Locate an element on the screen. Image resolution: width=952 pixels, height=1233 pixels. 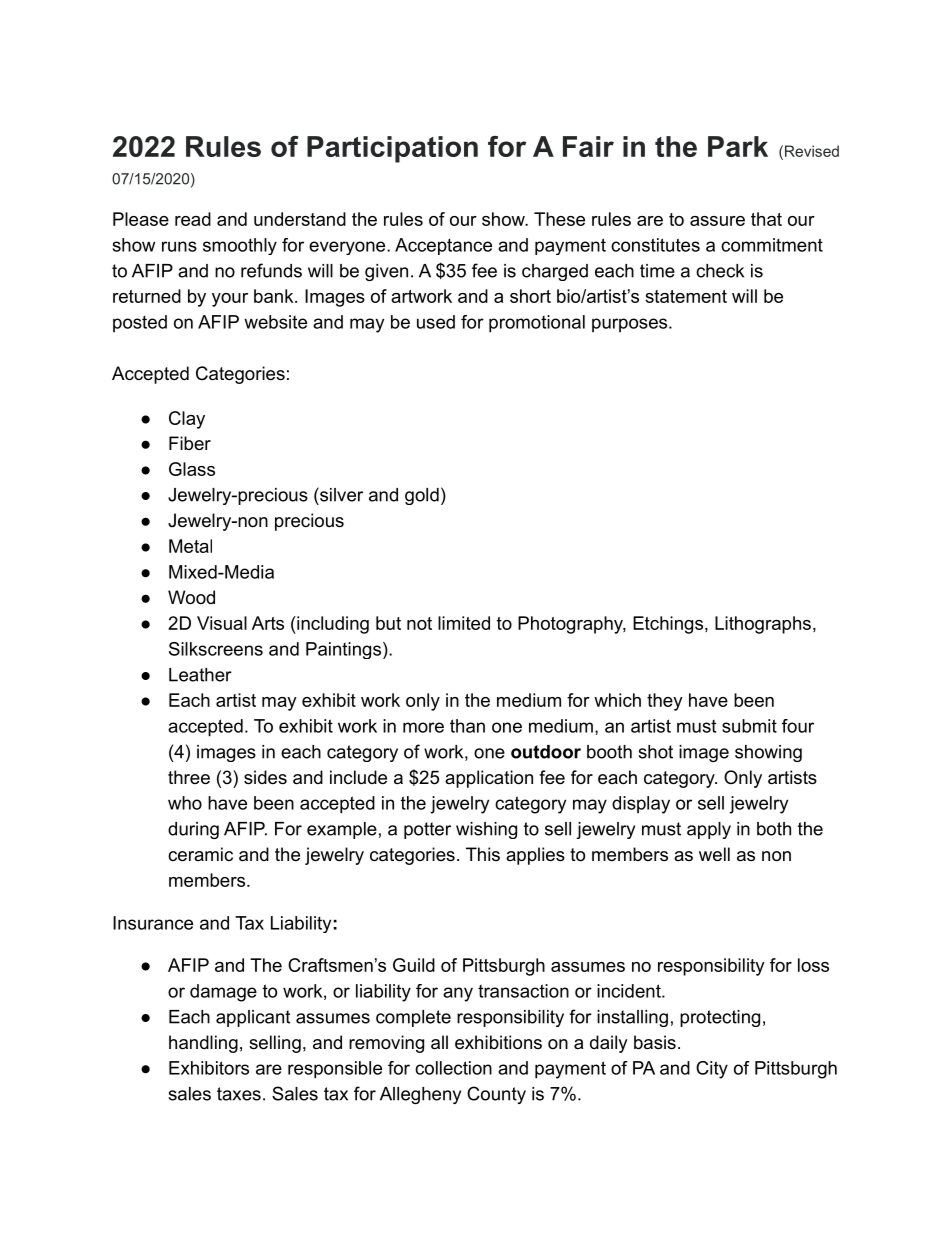
collection is located at coordinates (453, 1068).
